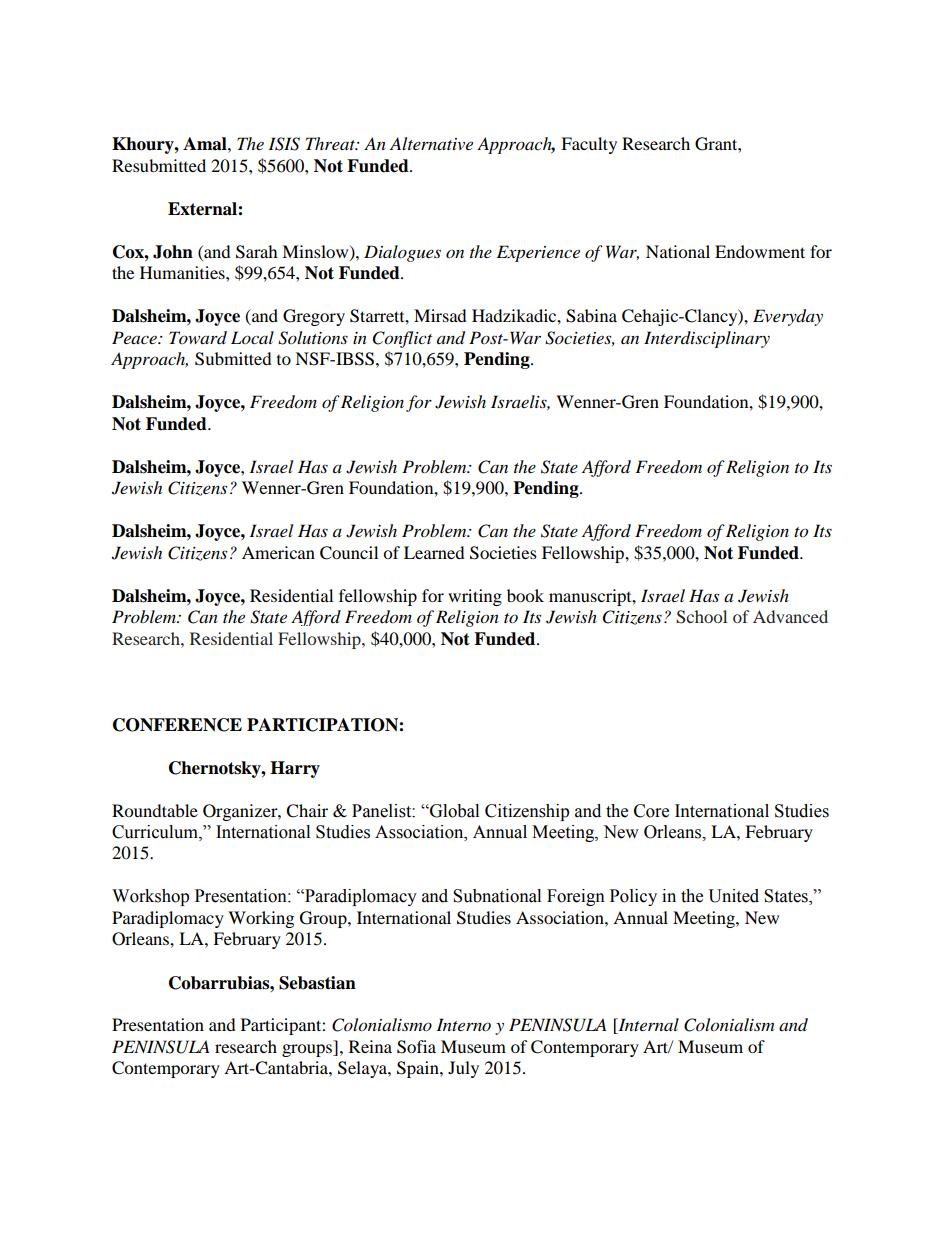  What do you see at coordinates (760, 251) in the screenshot?
I see `Endowment` at bounding box center [760, 251].
